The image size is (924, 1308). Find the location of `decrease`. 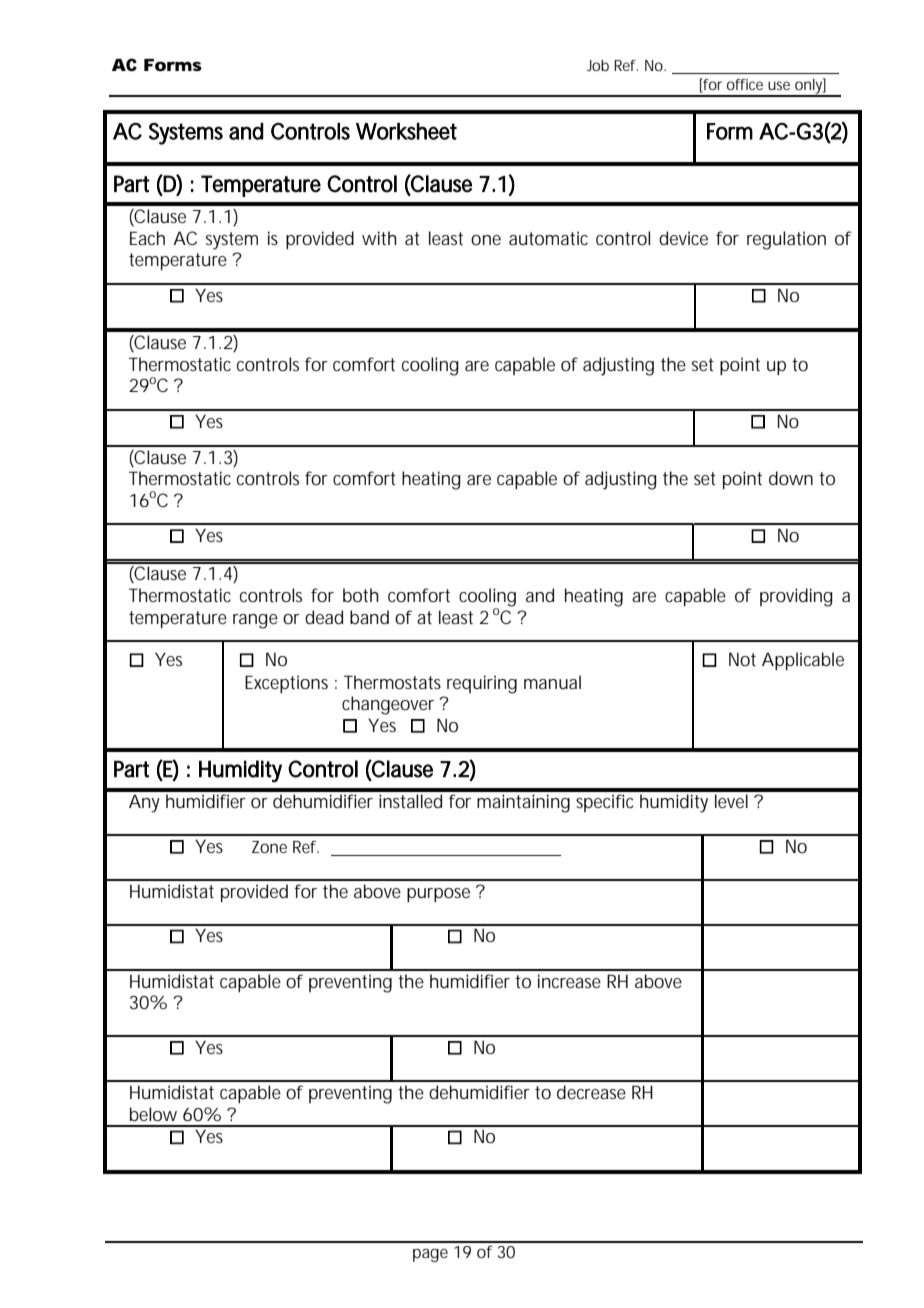

decrease is located at coordinates (591, 1092).
